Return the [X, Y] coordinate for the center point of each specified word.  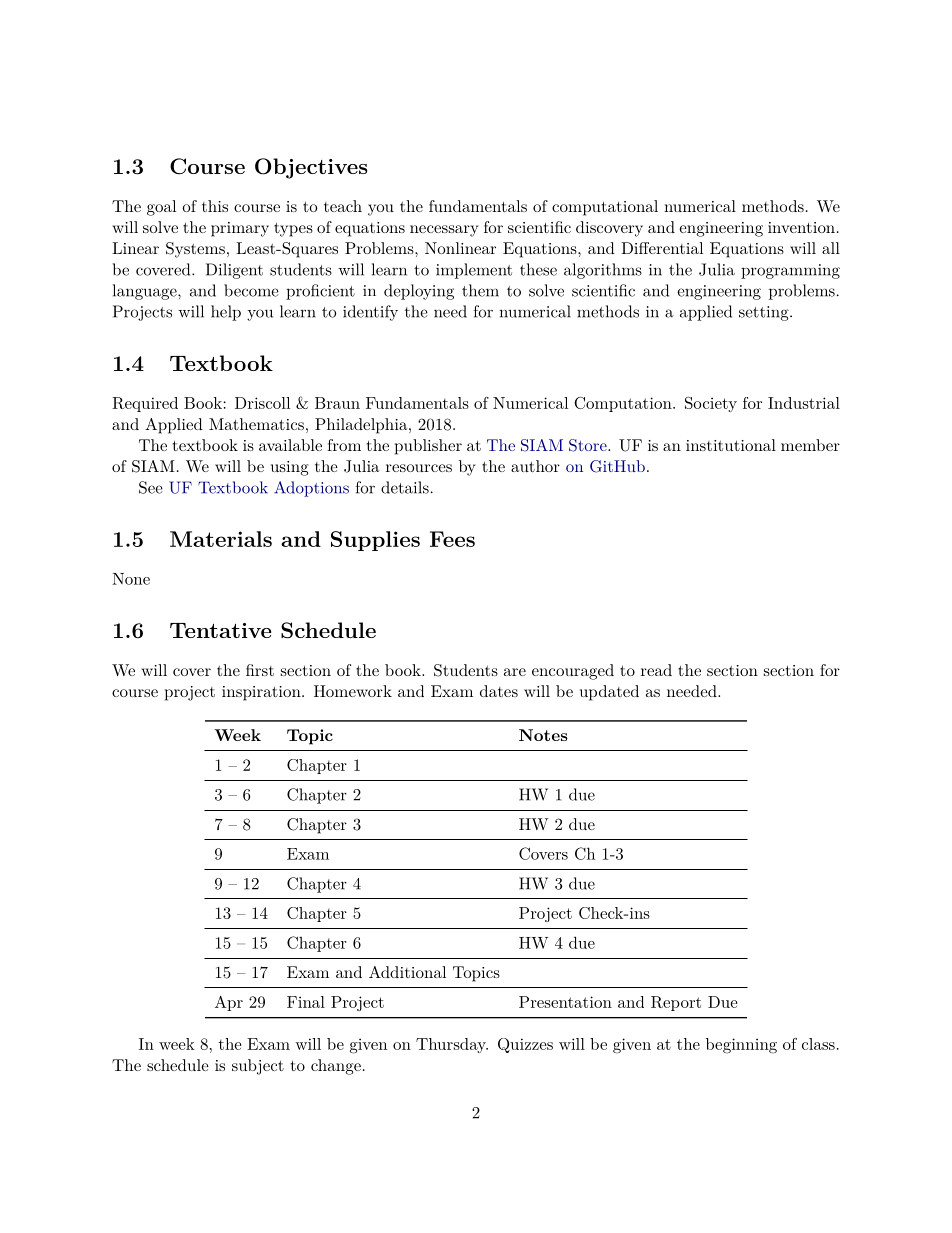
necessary [444, 231]
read [656, 670]
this [215, 206]
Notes [543, 735]
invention [801, 227]
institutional [731, 445]
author [535, 466]
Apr [229, 1003]
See [151, 487]
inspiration [262, 693]
